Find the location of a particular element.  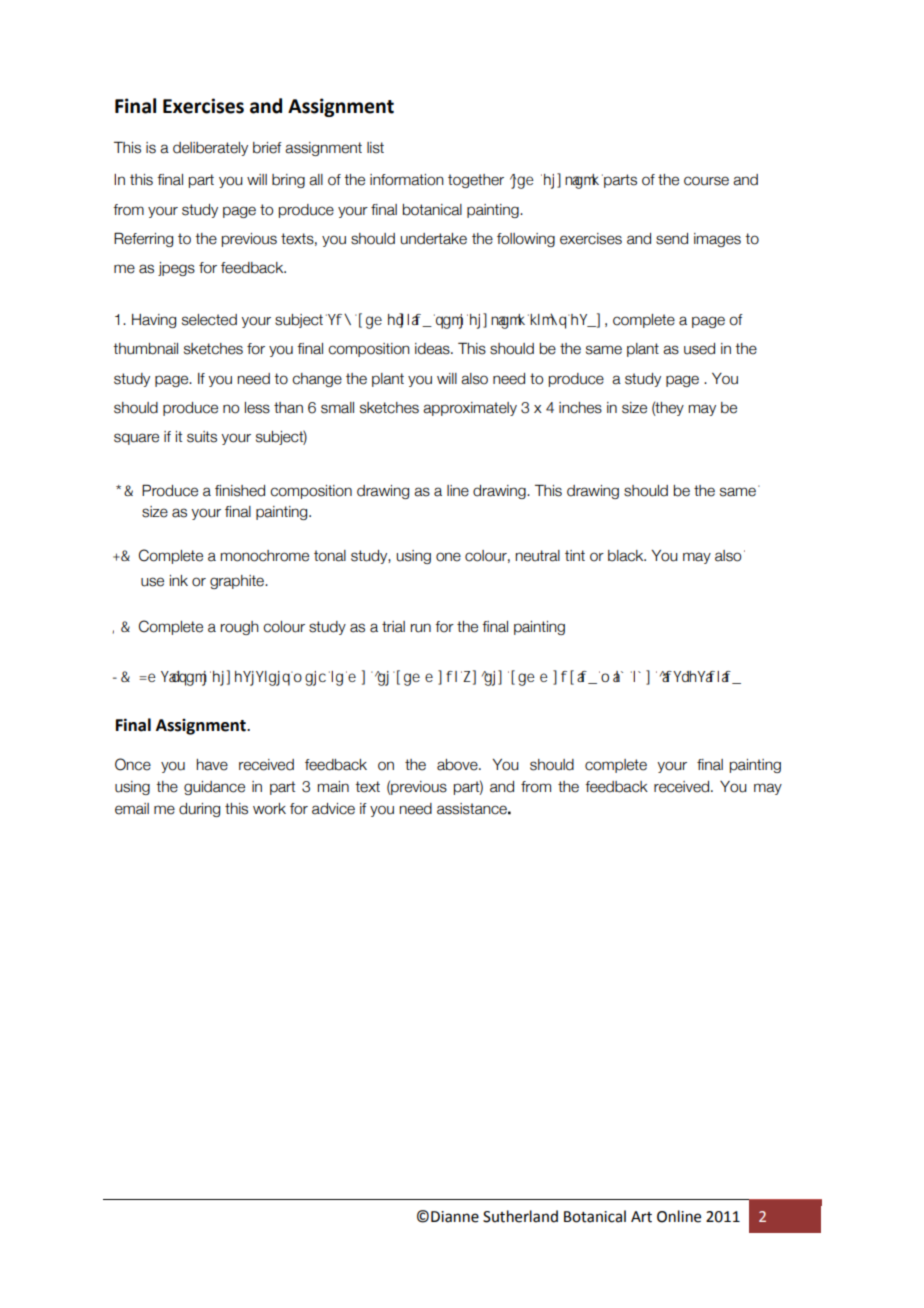

run is located at coordinates (421, 628).
